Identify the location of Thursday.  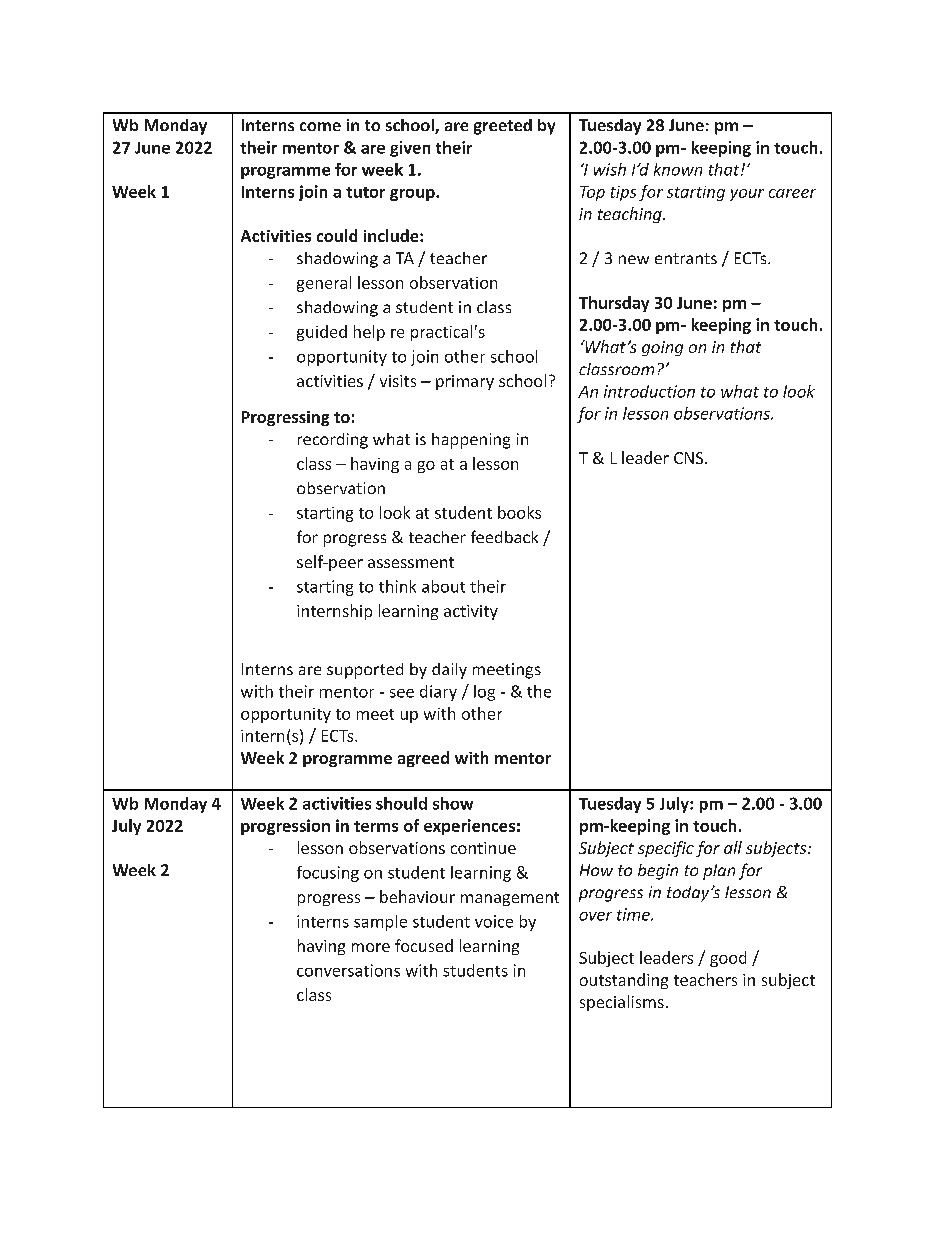
(614, 304).
